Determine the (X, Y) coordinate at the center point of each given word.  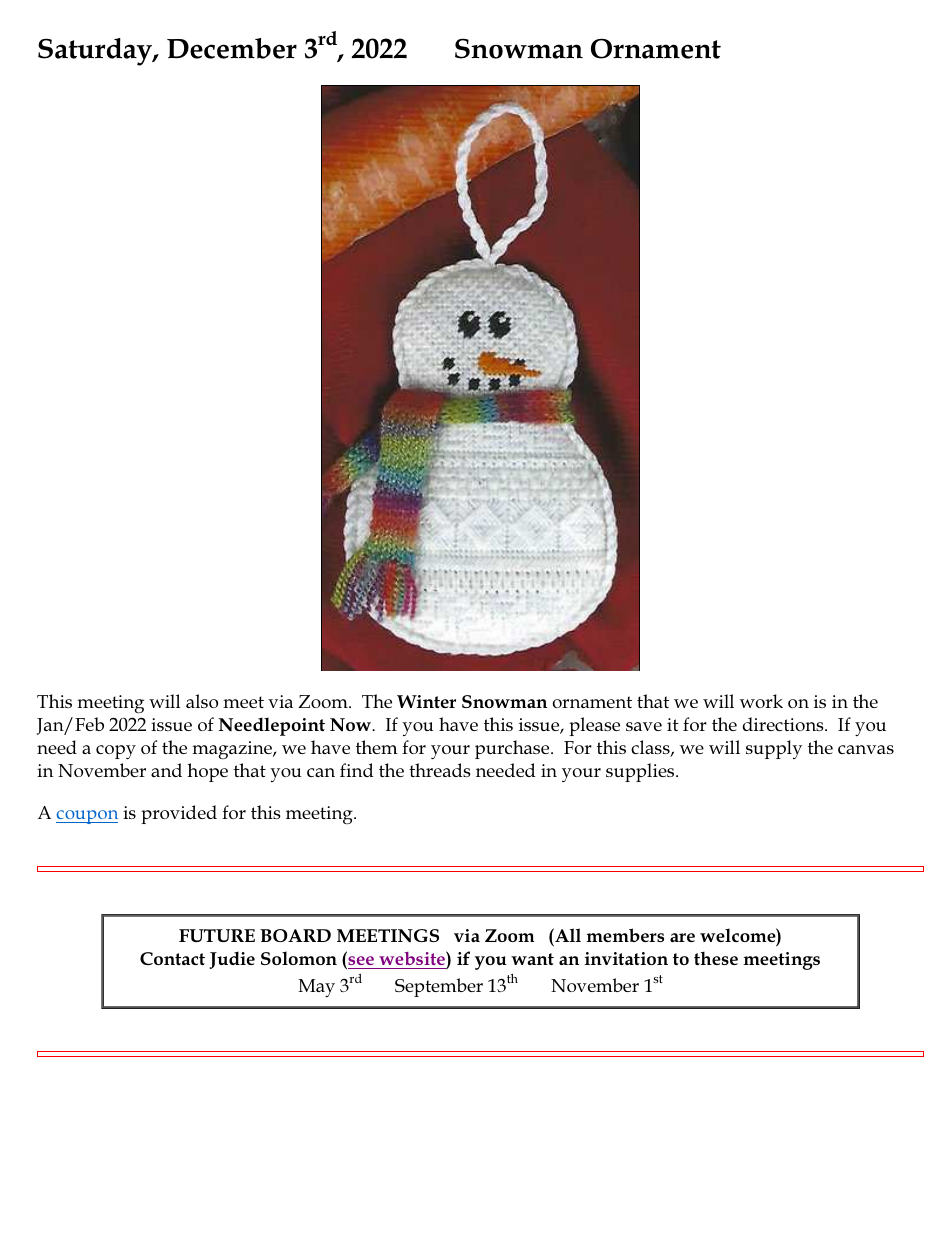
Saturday (96, 52)
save (644, 726)
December (232, 48)
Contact (172, 958)
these (716, 958)
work (761, 701)
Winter (426, 701)
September (439, 987)
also (202, 701)
